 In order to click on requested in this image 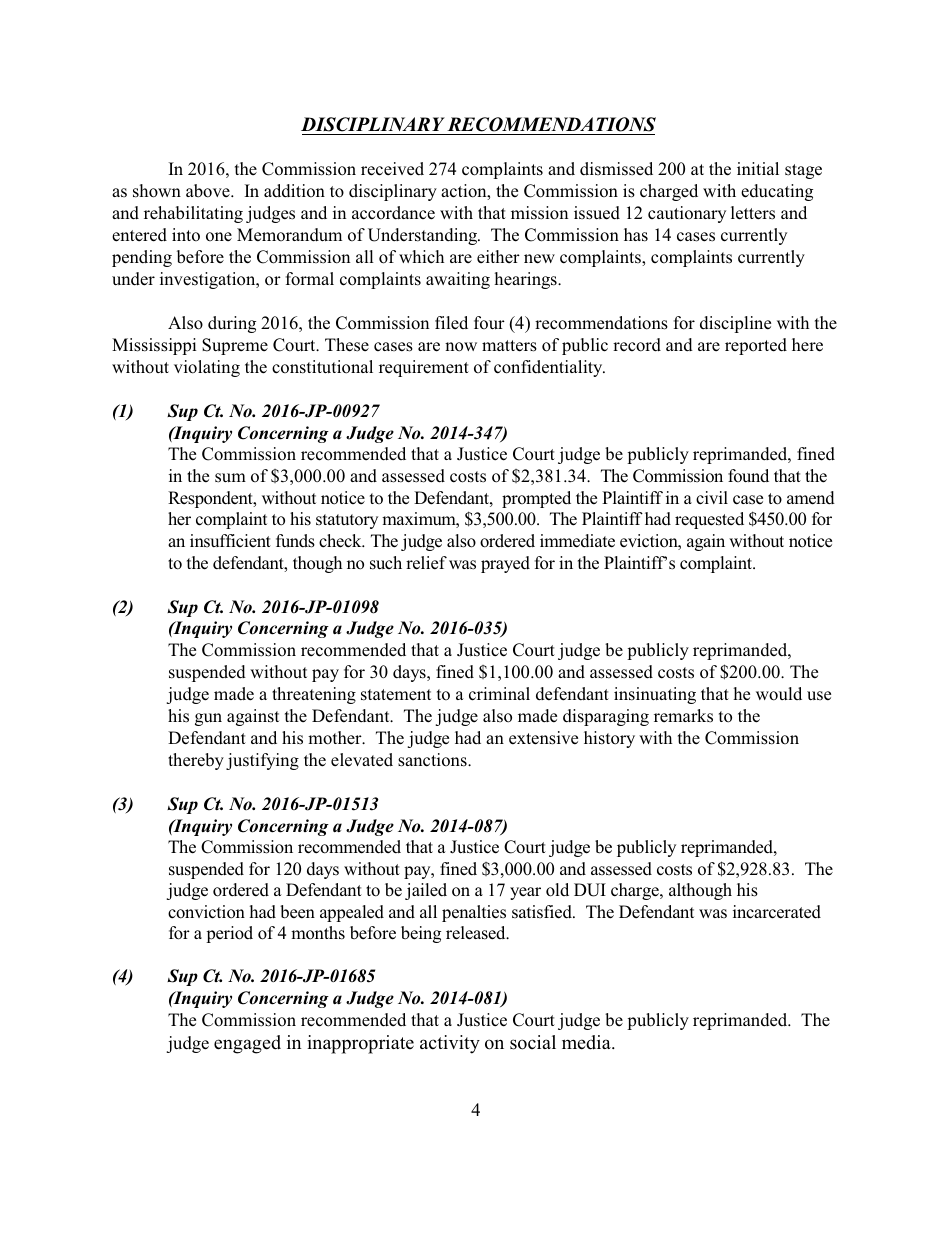, I will do `click(709, 520)`.
